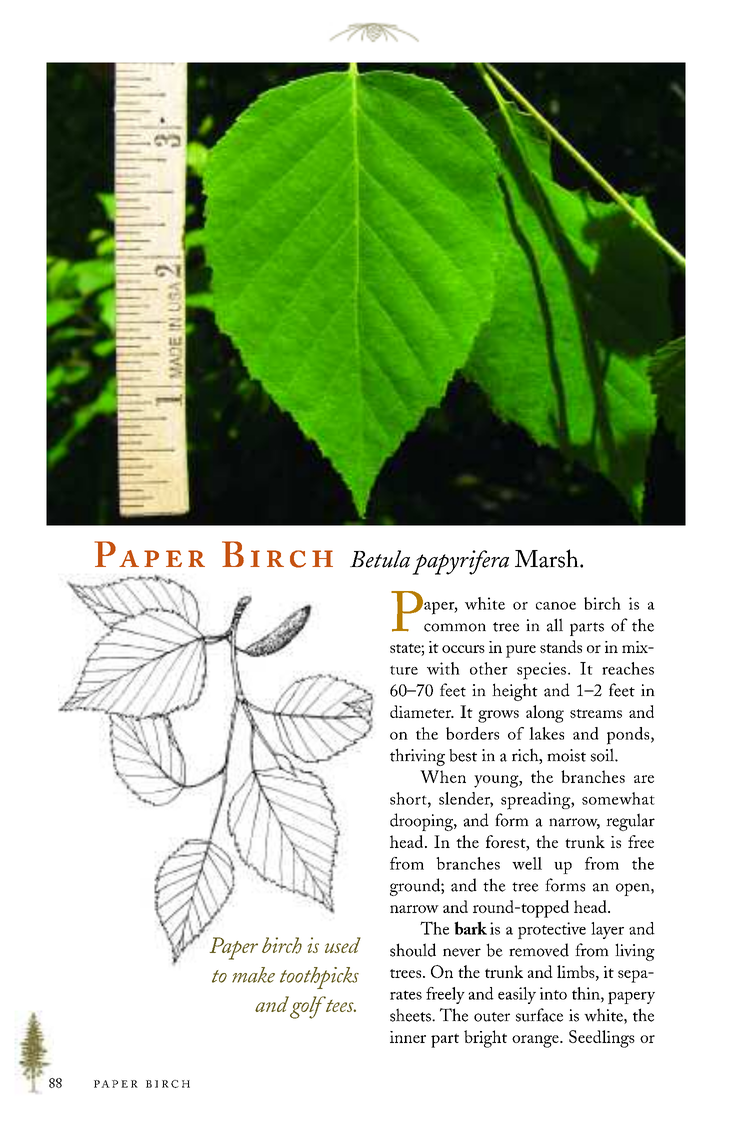 The height and width of the image is (1123, 748). What do you see at coordinates (455, 627) in the image?
I see `common` at bounding box center [455, 627].
